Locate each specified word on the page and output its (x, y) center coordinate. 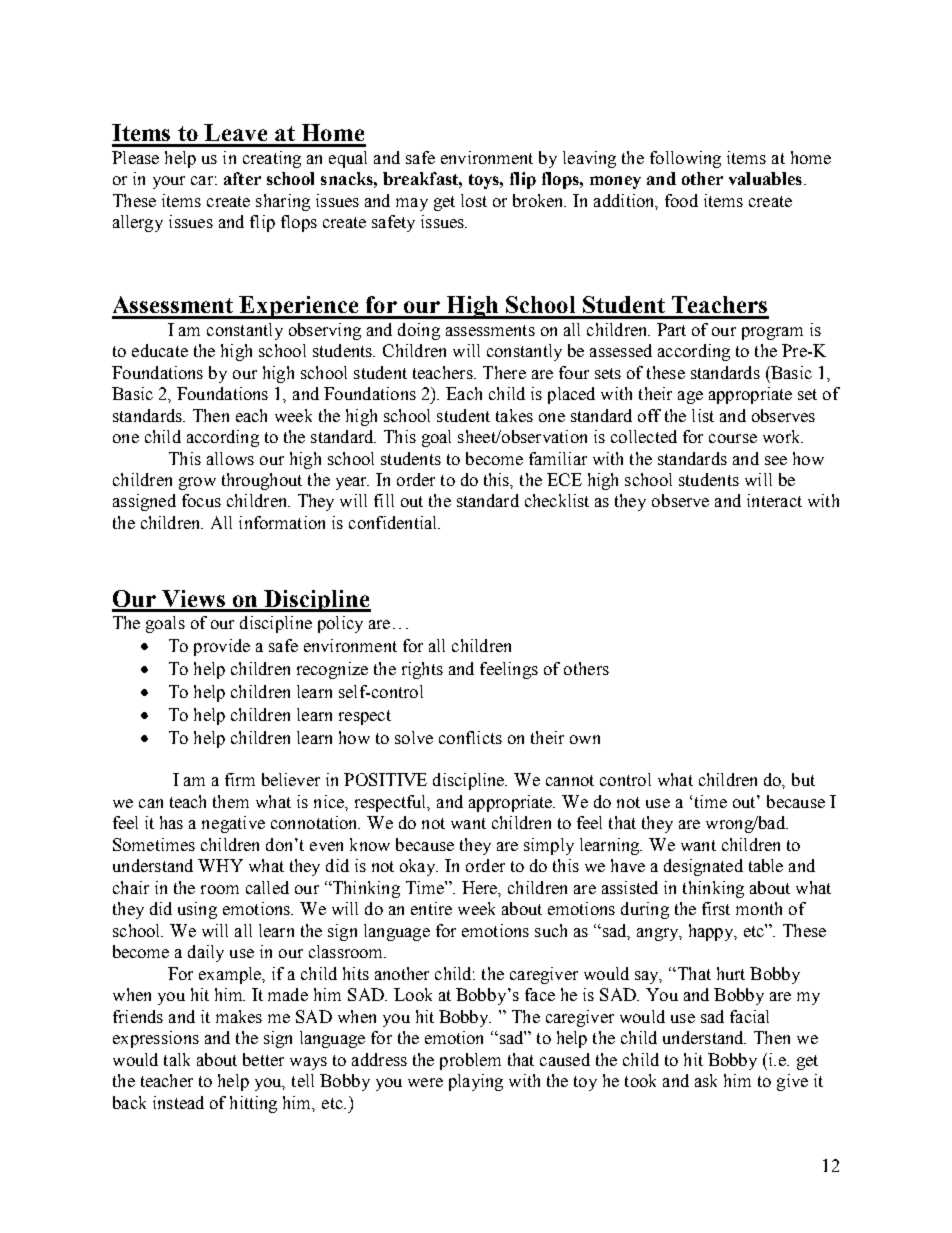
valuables (765, 178)
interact (774, 500)
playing (476, 1082)
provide (222, 647)
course (733, 438)
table (766, 865)
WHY (220, 865)
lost (474, 200)
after (242, 178)
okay (419, 867)
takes (514, 415)
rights (422, 670)
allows (230, 458)
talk (177, 1059)
